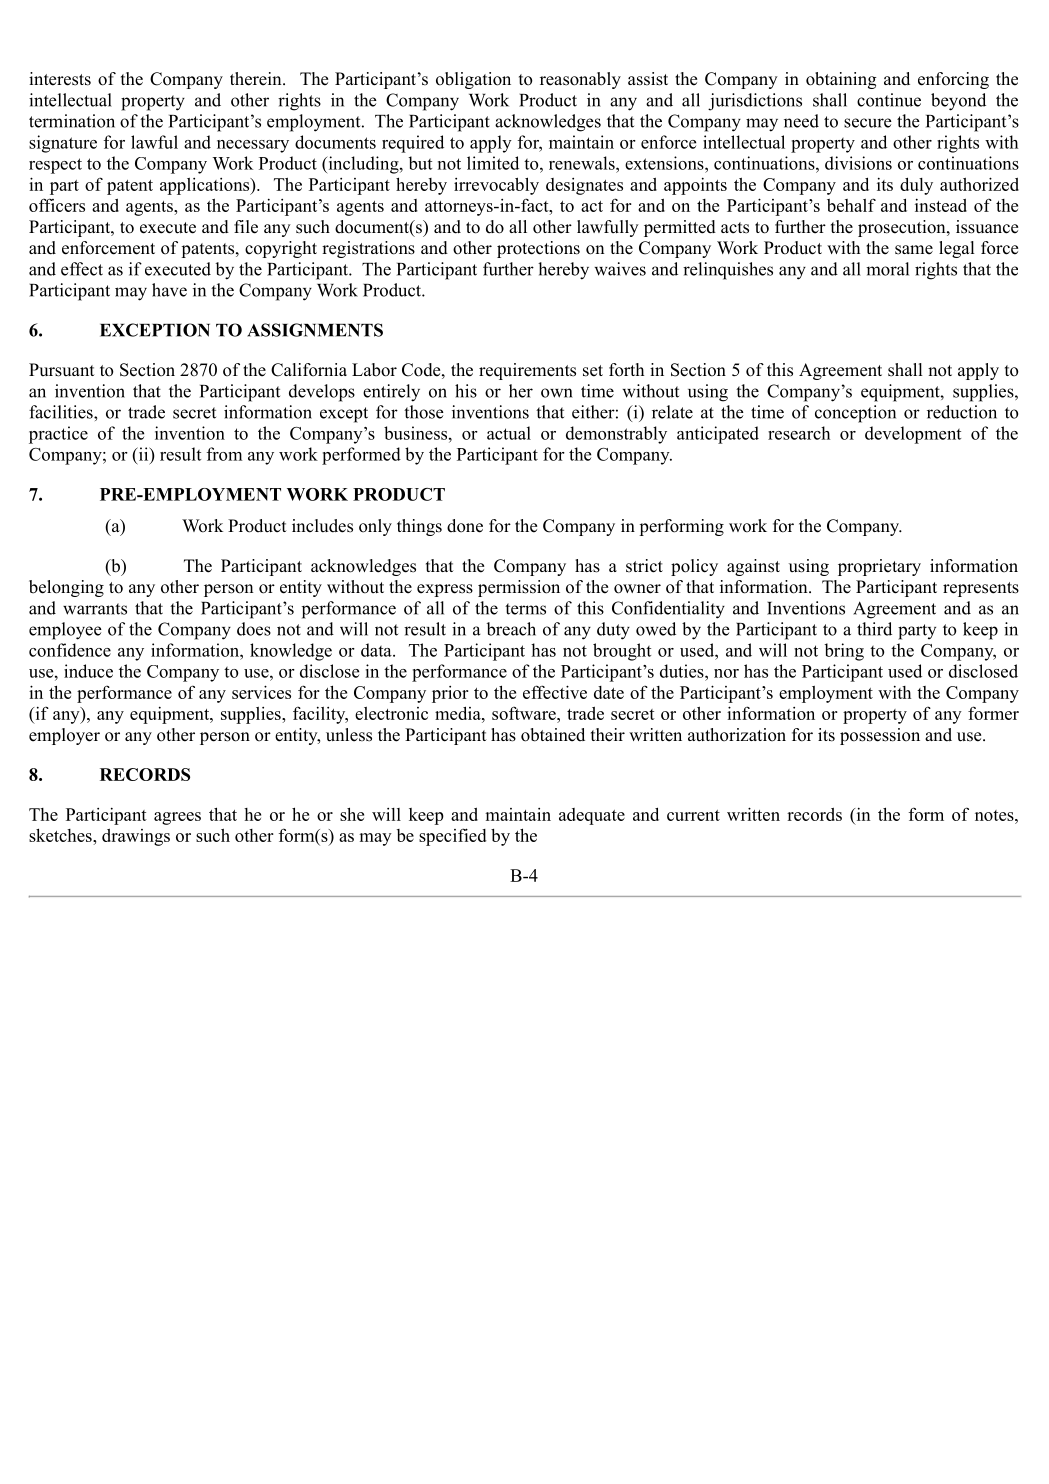 Image resolution: width=1049 pixels, height=1484 pixels. What do you see at coordinates (511, 629) in the page?
I see `breach` at bounding box center [511, 629].
